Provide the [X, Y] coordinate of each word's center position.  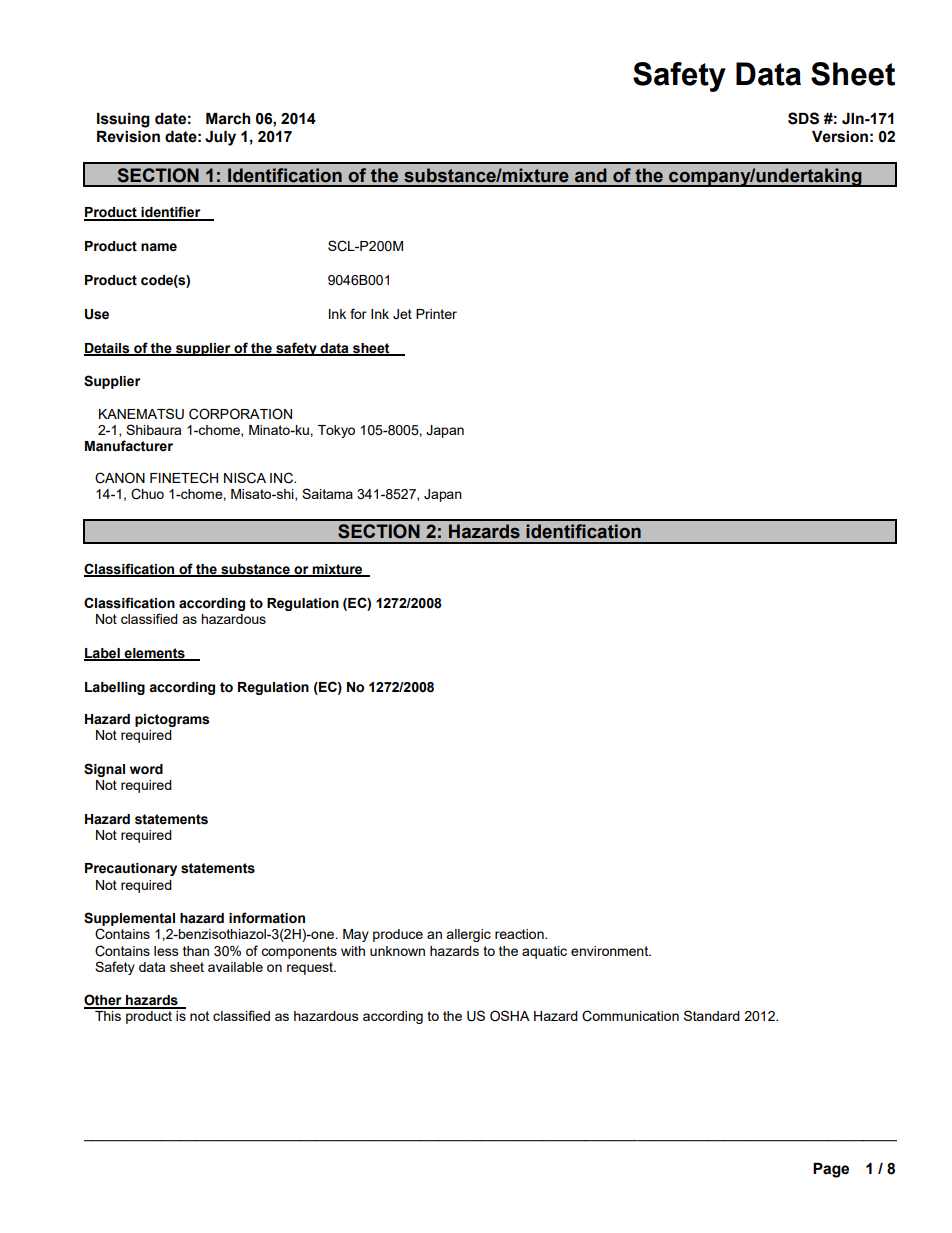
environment [611, 951]
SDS [803, 118]
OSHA [510, 1016]
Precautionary [131, 869]
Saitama [327, 493]
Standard [712, 1015]
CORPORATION [240, 414]
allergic [468, 935]
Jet [402, 314]
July [220, 138]
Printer [436, 314]
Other [104, 1001]
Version [840, 137]
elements [155, 654]
